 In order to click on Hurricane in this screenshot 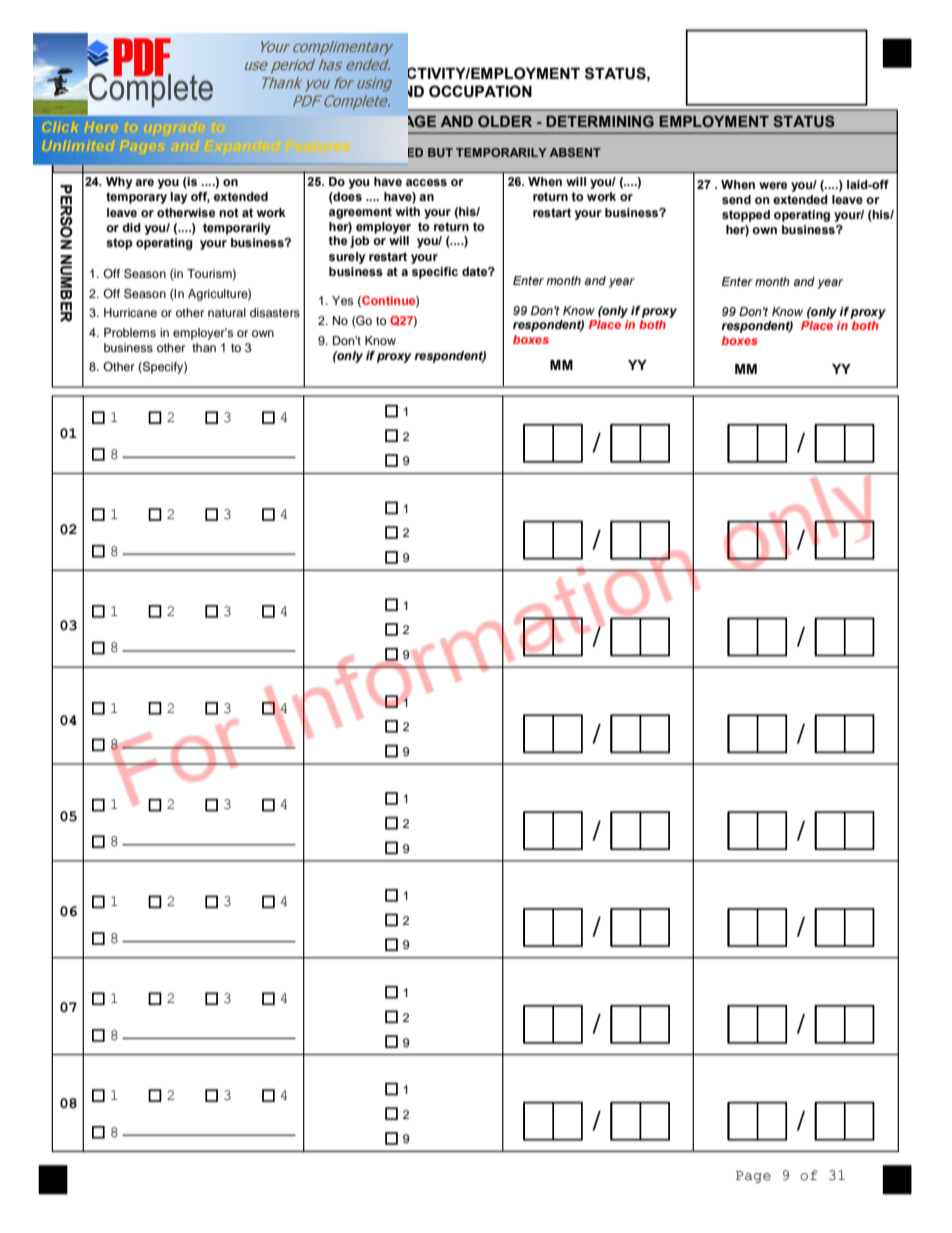, I will do `click(130, 312)`.
